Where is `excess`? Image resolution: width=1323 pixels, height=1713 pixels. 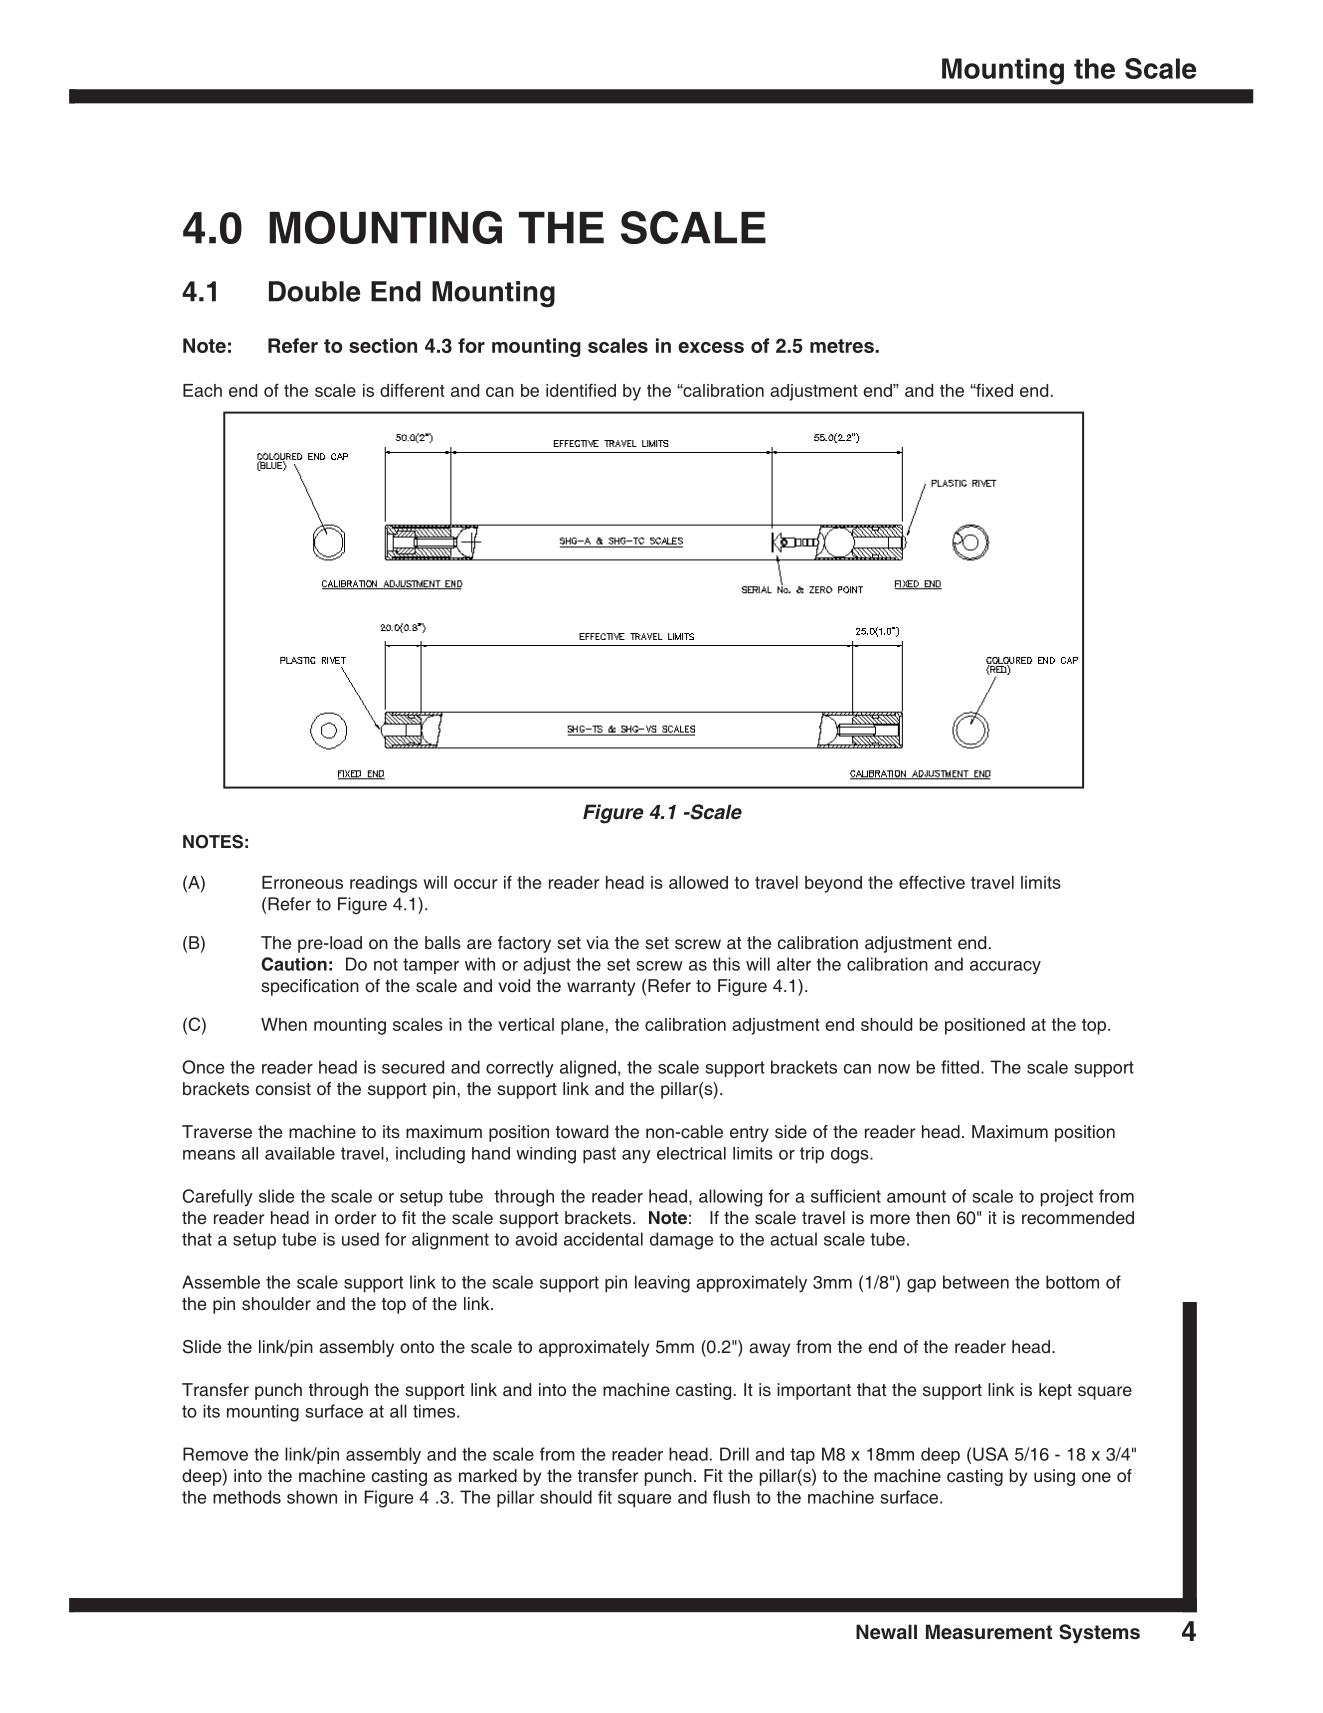
excess is located at coordinates (711, 347).
